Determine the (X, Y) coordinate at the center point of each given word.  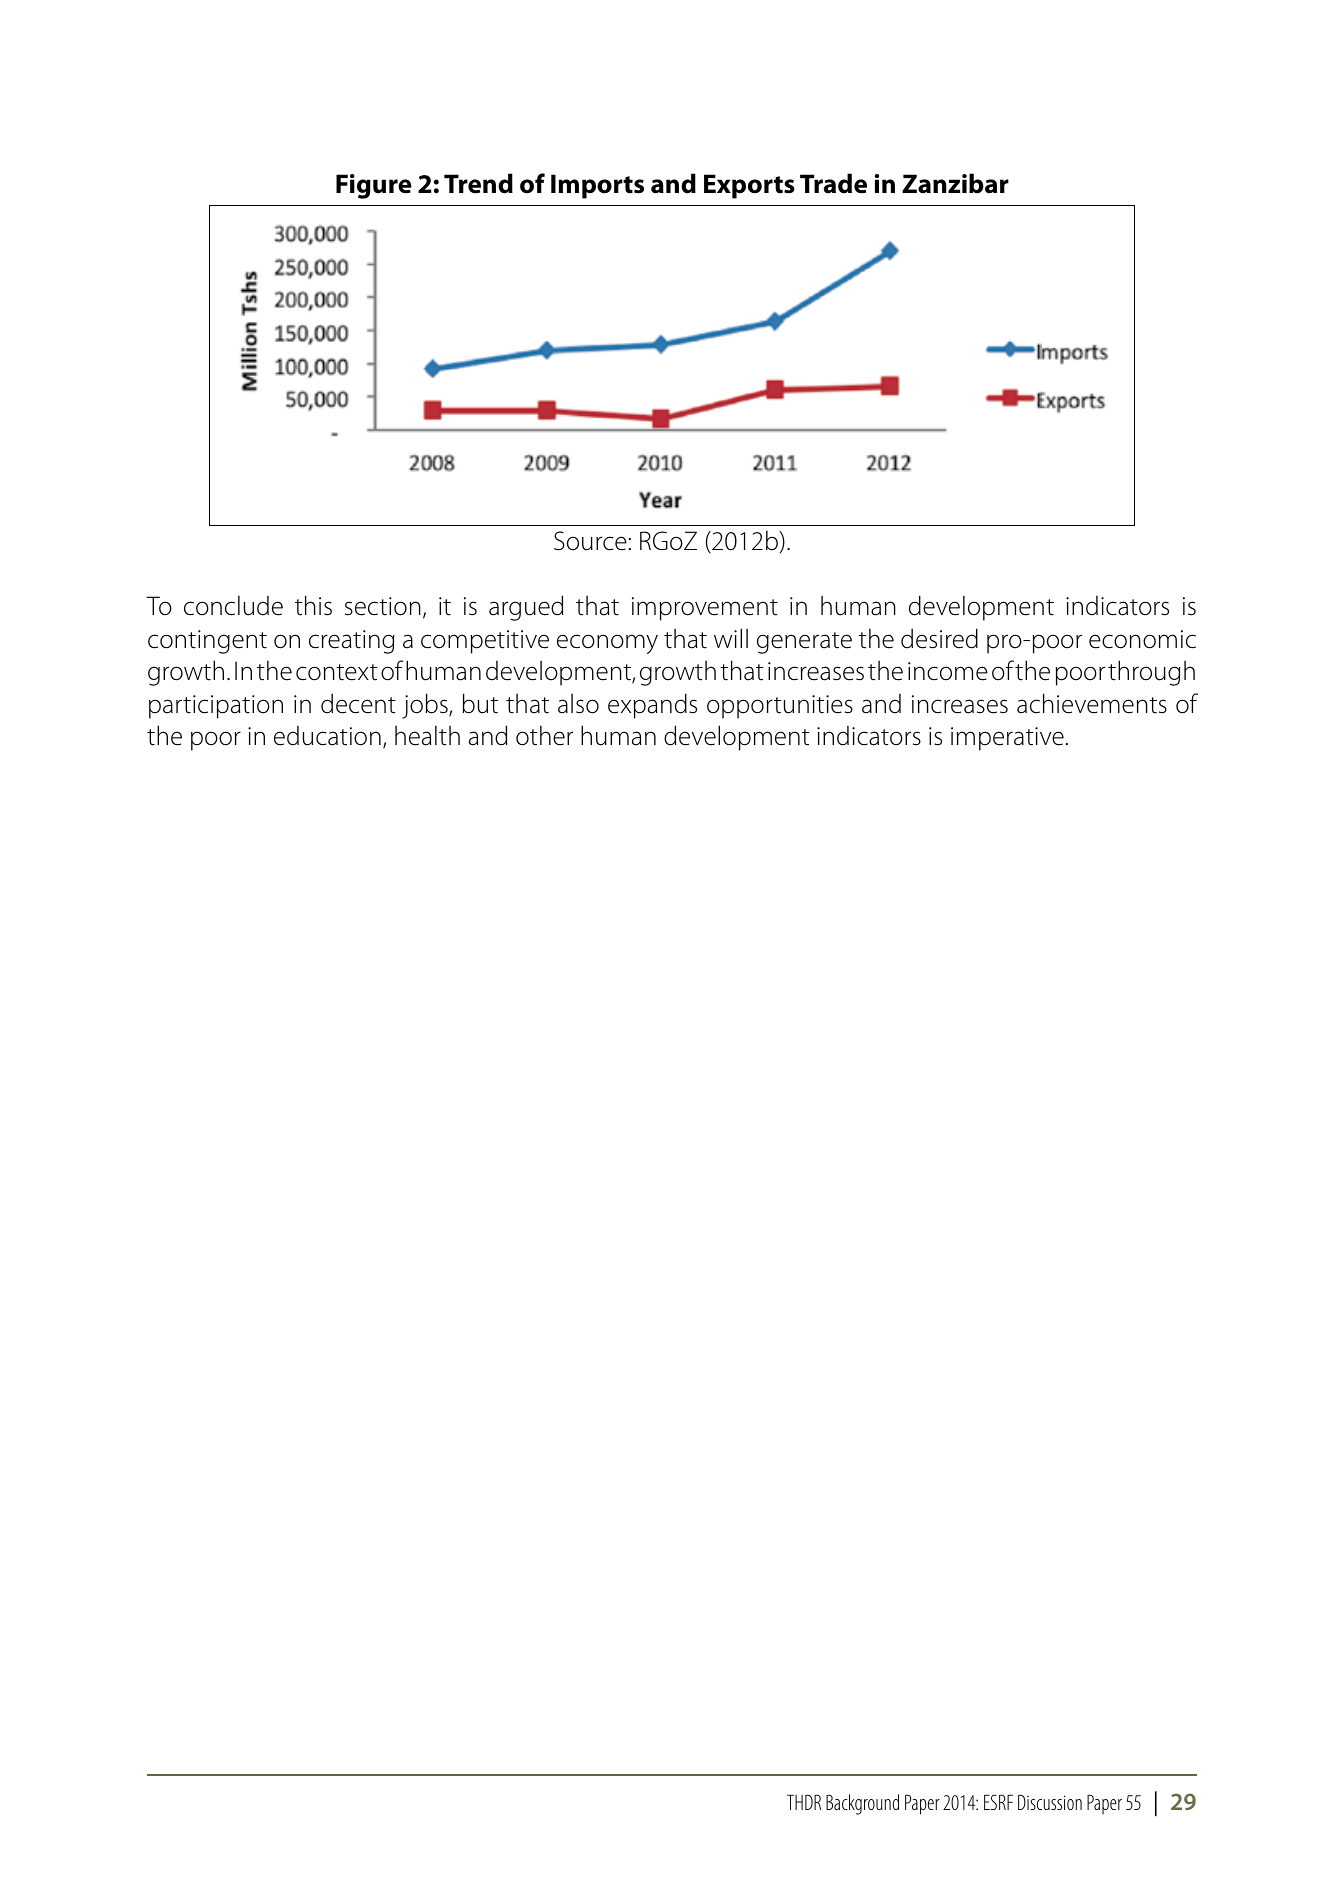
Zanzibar (955, 183)
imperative (1007, 739)
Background (862, 1804)
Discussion (1050, 1802)
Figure (374, 186)
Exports (749, 186)
